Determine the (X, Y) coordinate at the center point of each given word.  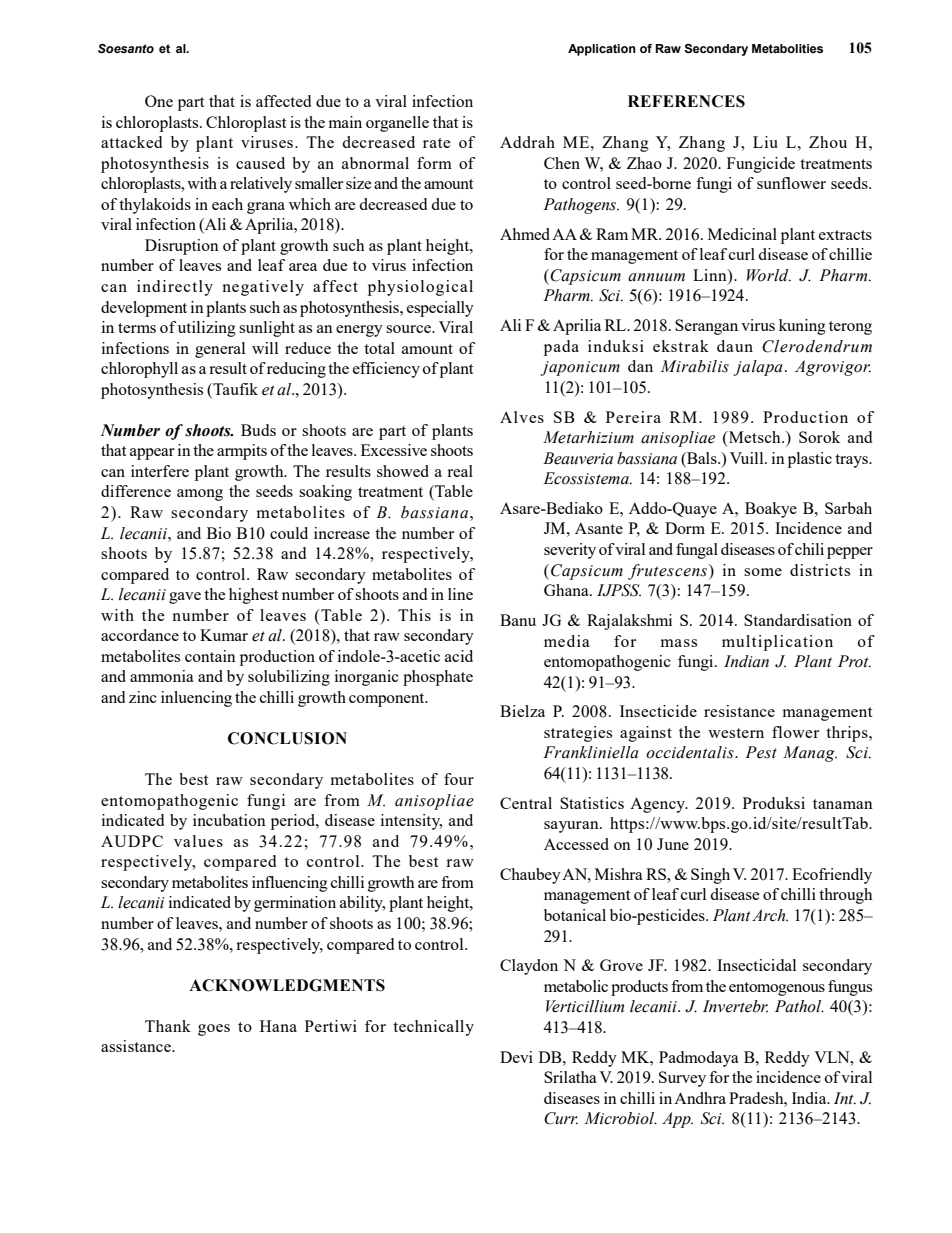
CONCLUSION (287, 738)
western (736, 733)
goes (214, 1030)
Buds (258, 430)
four (459, 779)
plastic (810, 460)
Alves (522, 417)
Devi (516, 1057)
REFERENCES (686, 101)
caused (260, 163)
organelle (397, 124)
